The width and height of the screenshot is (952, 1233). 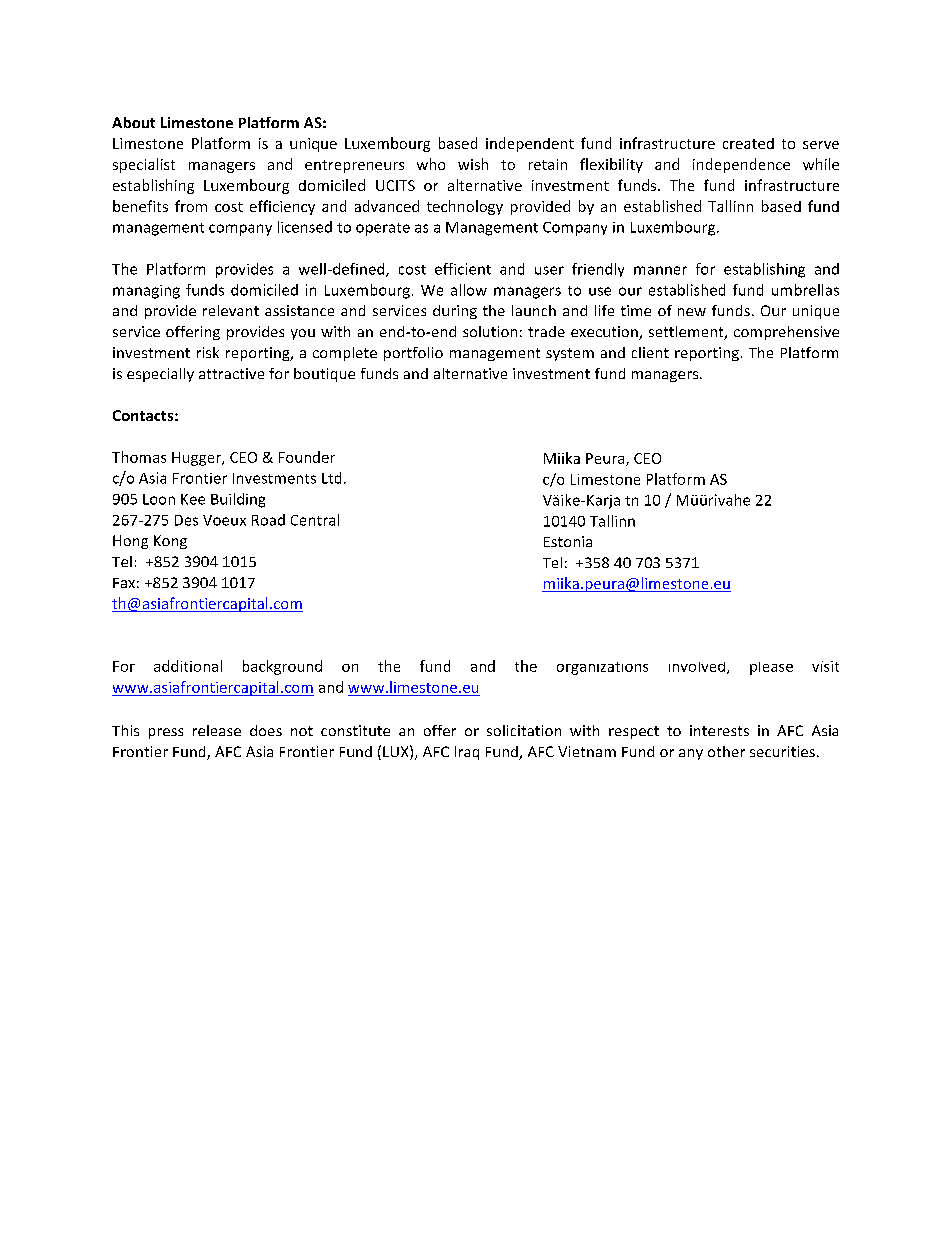 What do you see at coordinates (748, 143) in the screenshot?
I see `created` at bounding box center [748, 143].
